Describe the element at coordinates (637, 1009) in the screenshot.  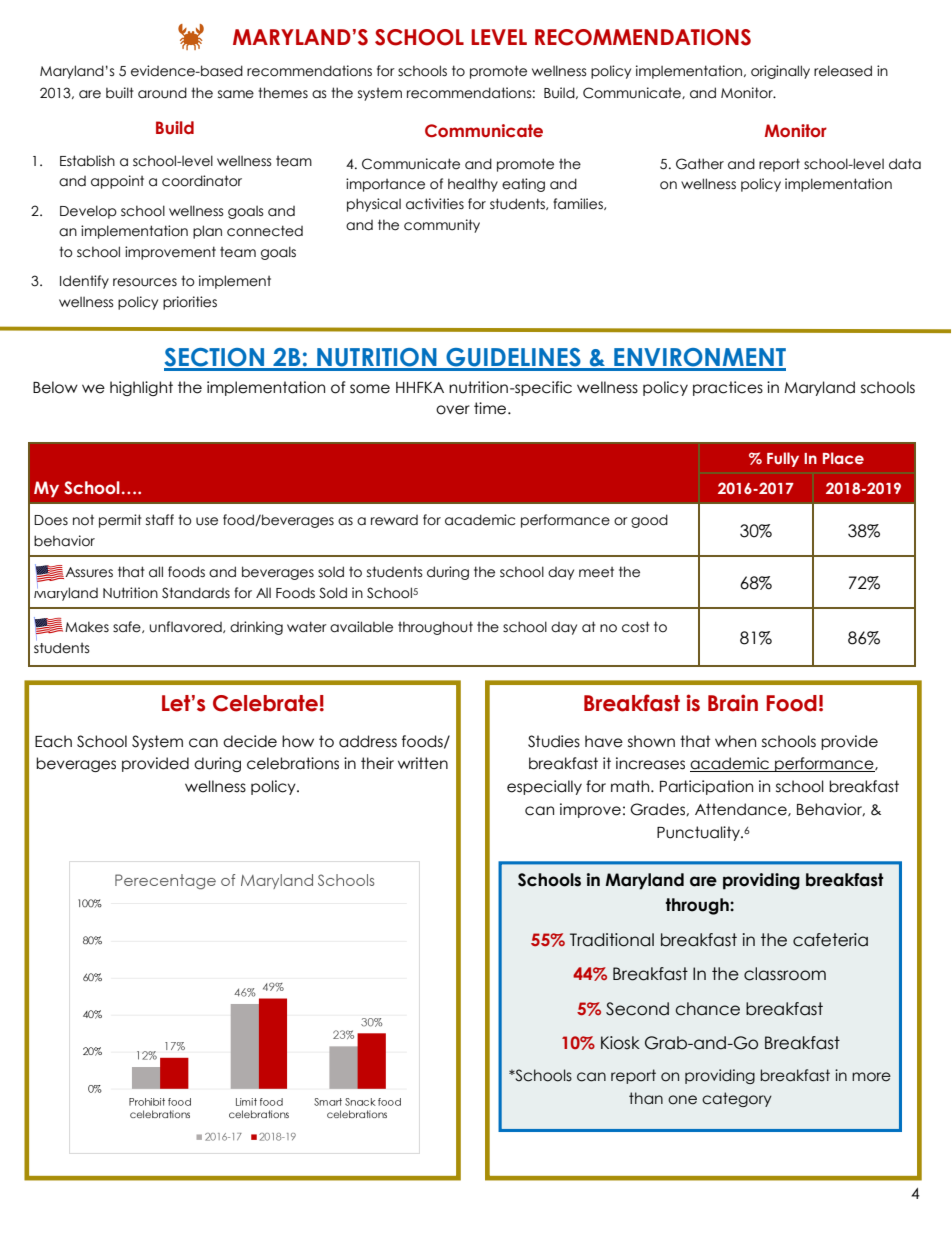
I see `Second` at that location.
